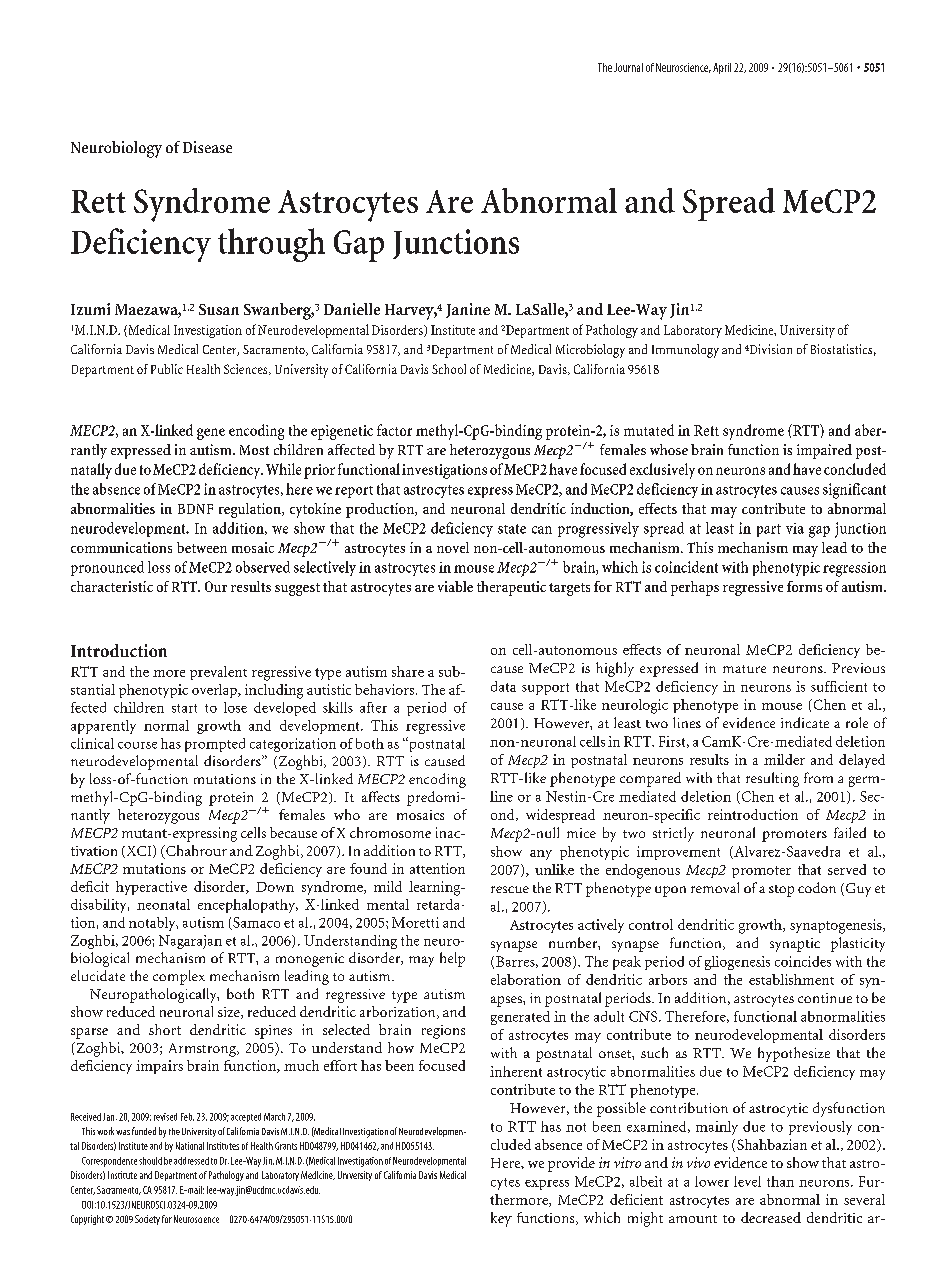  Describe the element at coordinates (218, 673) in the page. I see `prevalent` at that location.
